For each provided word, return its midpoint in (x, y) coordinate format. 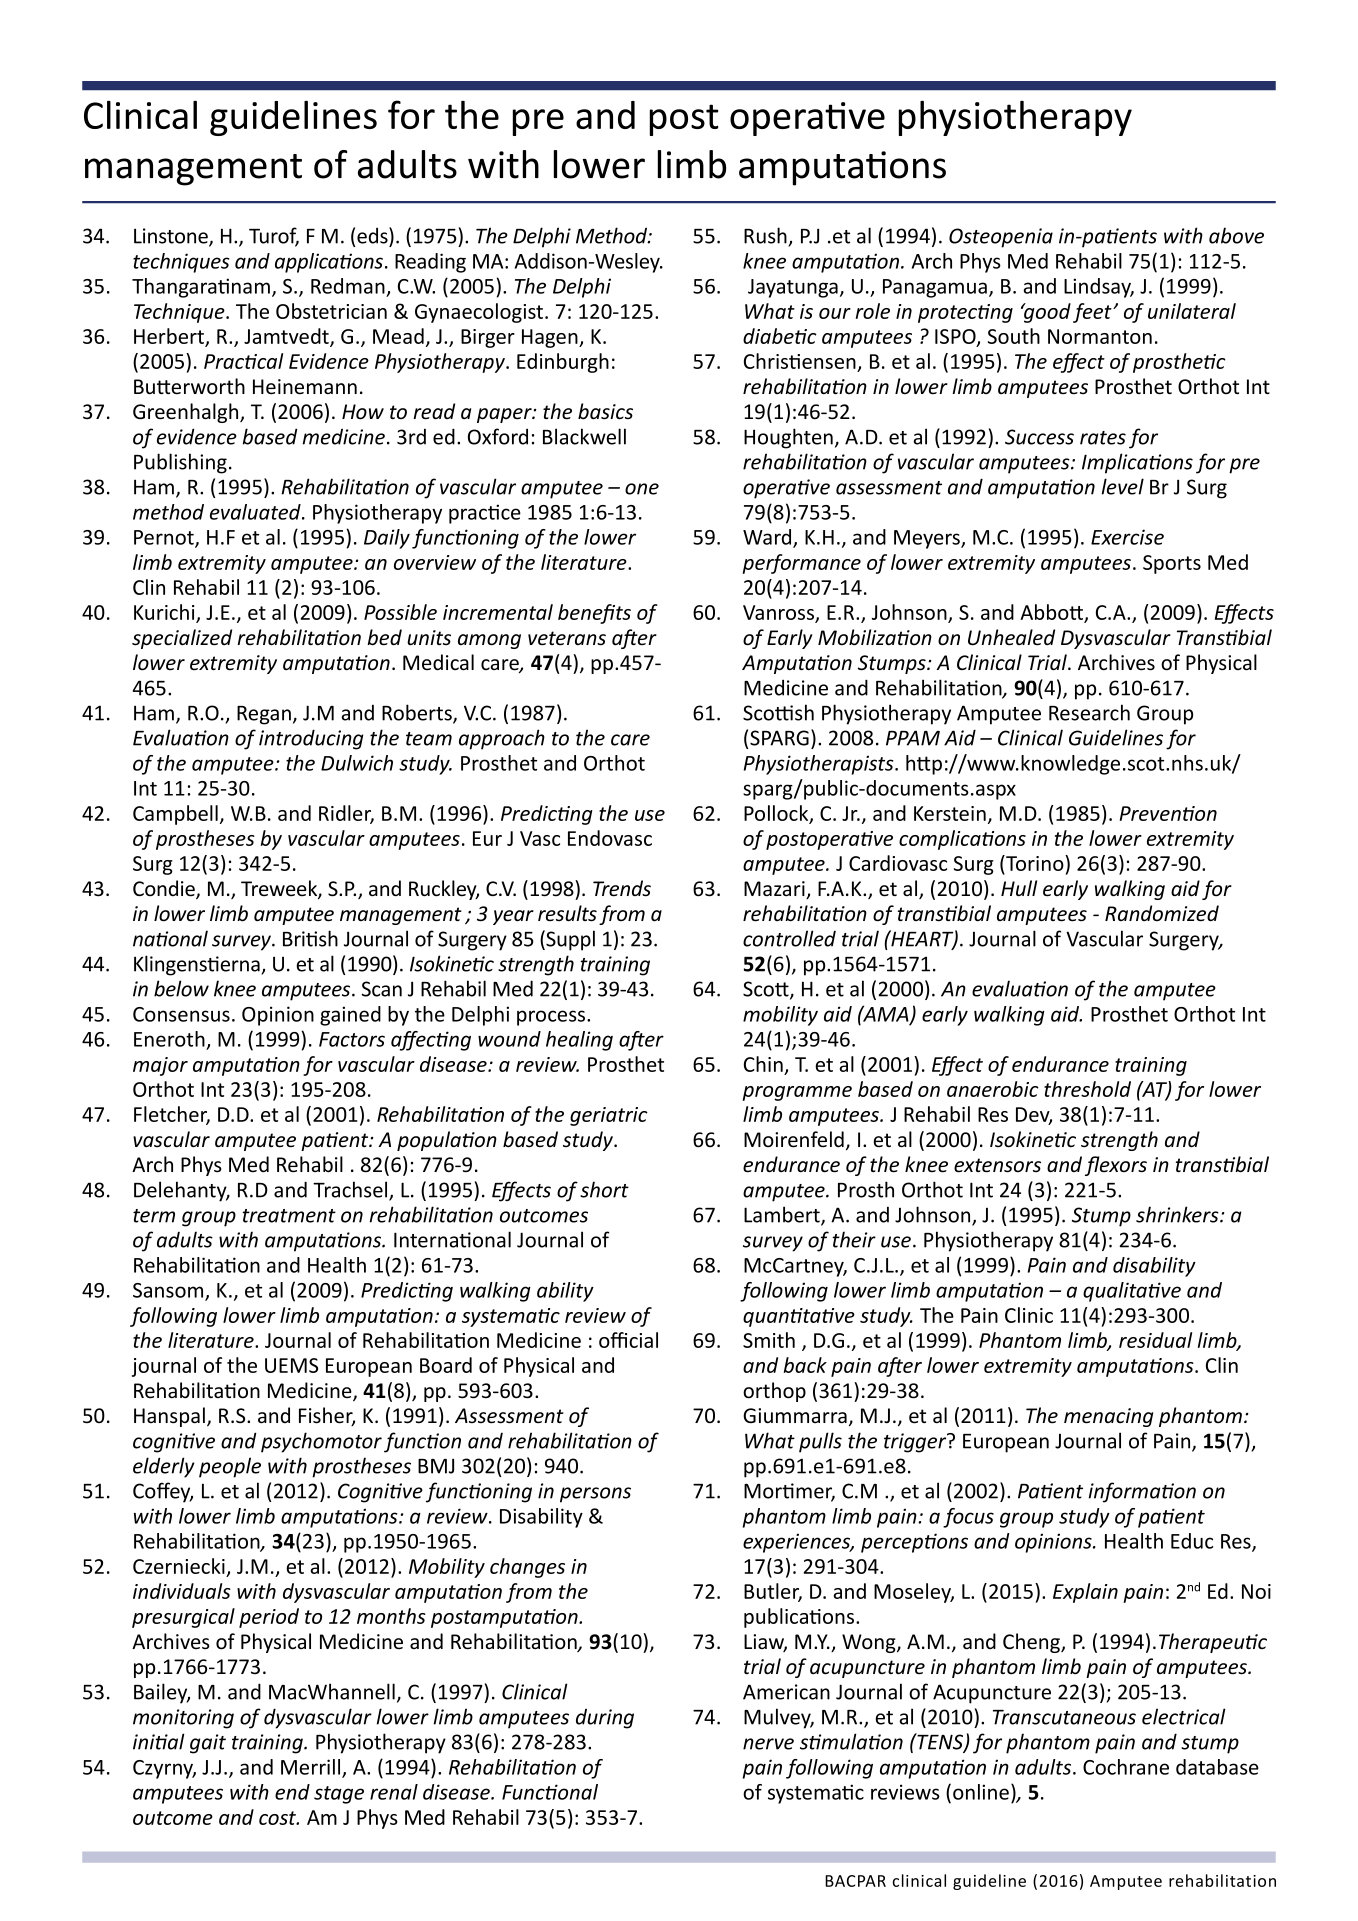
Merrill (312, 1768)
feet (1093, 313)
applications (329, 263)
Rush (765, 235)
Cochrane (1126, 1767)
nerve (768, 1744)
